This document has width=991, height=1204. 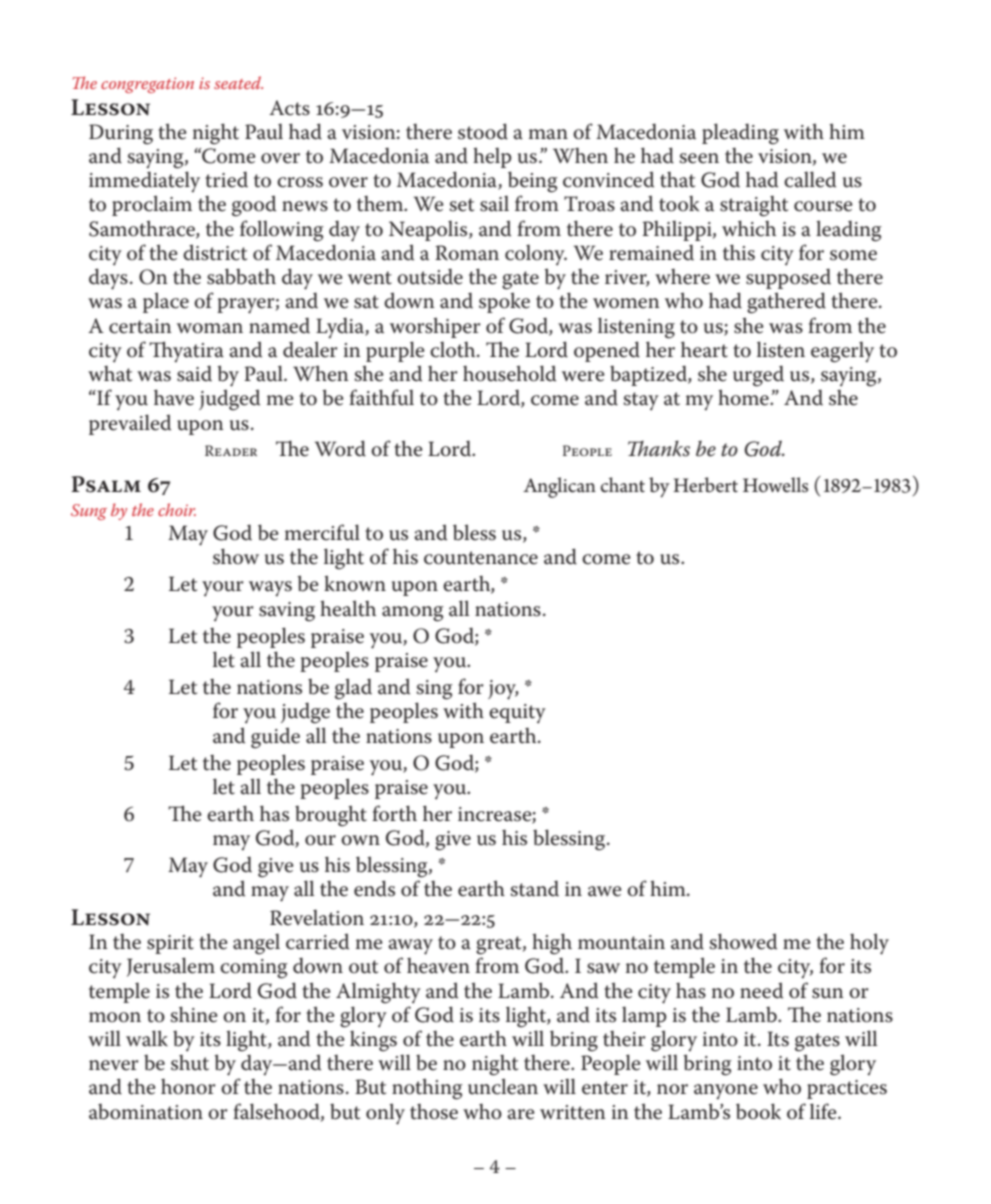 What do you see at coordinates (188, 1087) in the document?
I see `honor` at bounding box center [188, 1087].
